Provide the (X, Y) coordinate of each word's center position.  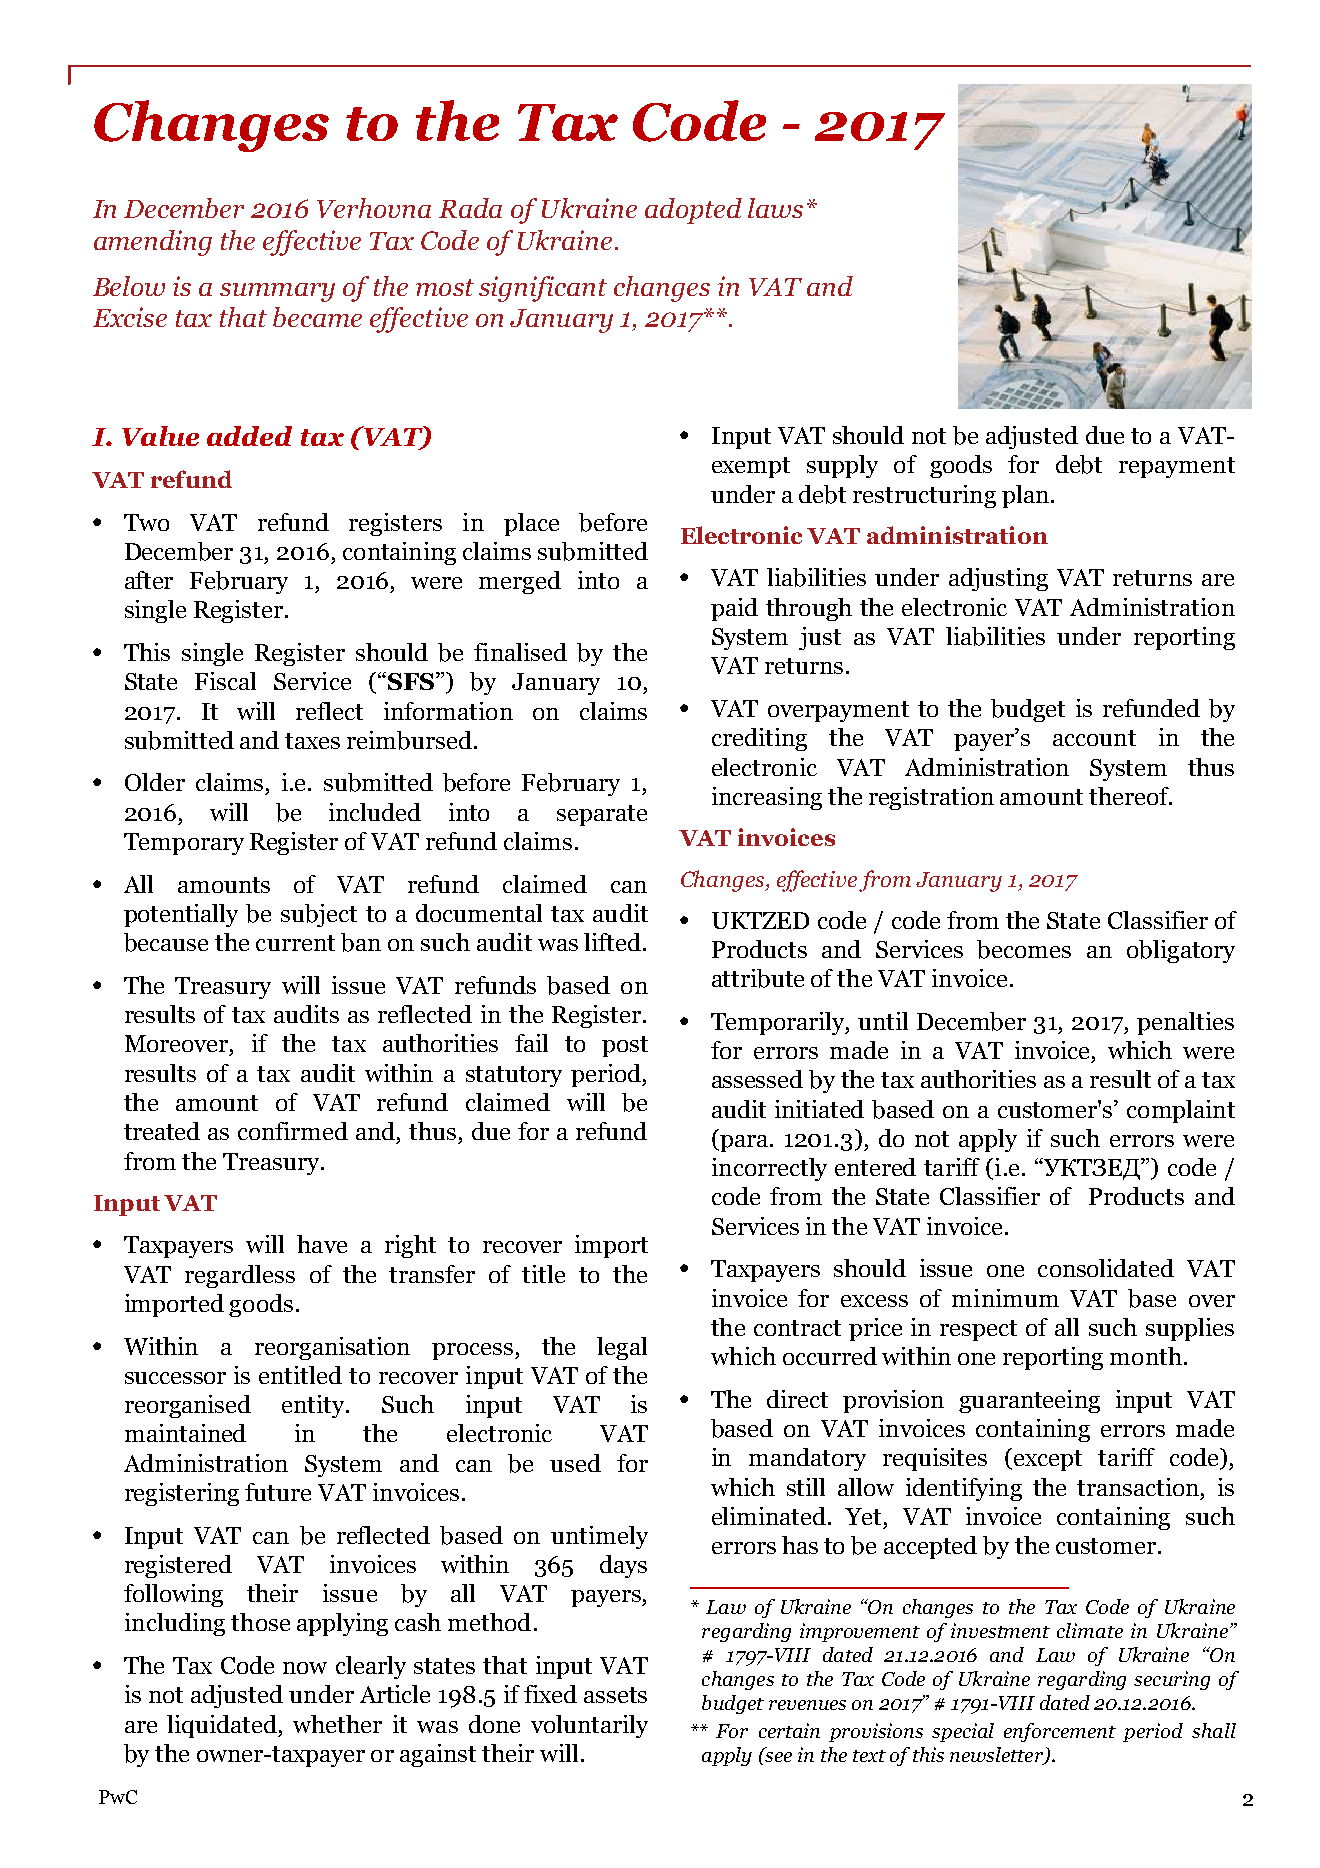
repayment (1177, 467)
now (305, 1668)
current (295, 943)
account (1094, 738)
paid (734, 609)
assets (615, 1695)
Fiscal (225, 681)
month (1146, 1356)
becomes (1024, 949)
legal (622, 1348)
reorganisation (332, 1348)
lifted (612, 942)
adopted (693, 211)
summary (277, 292)
